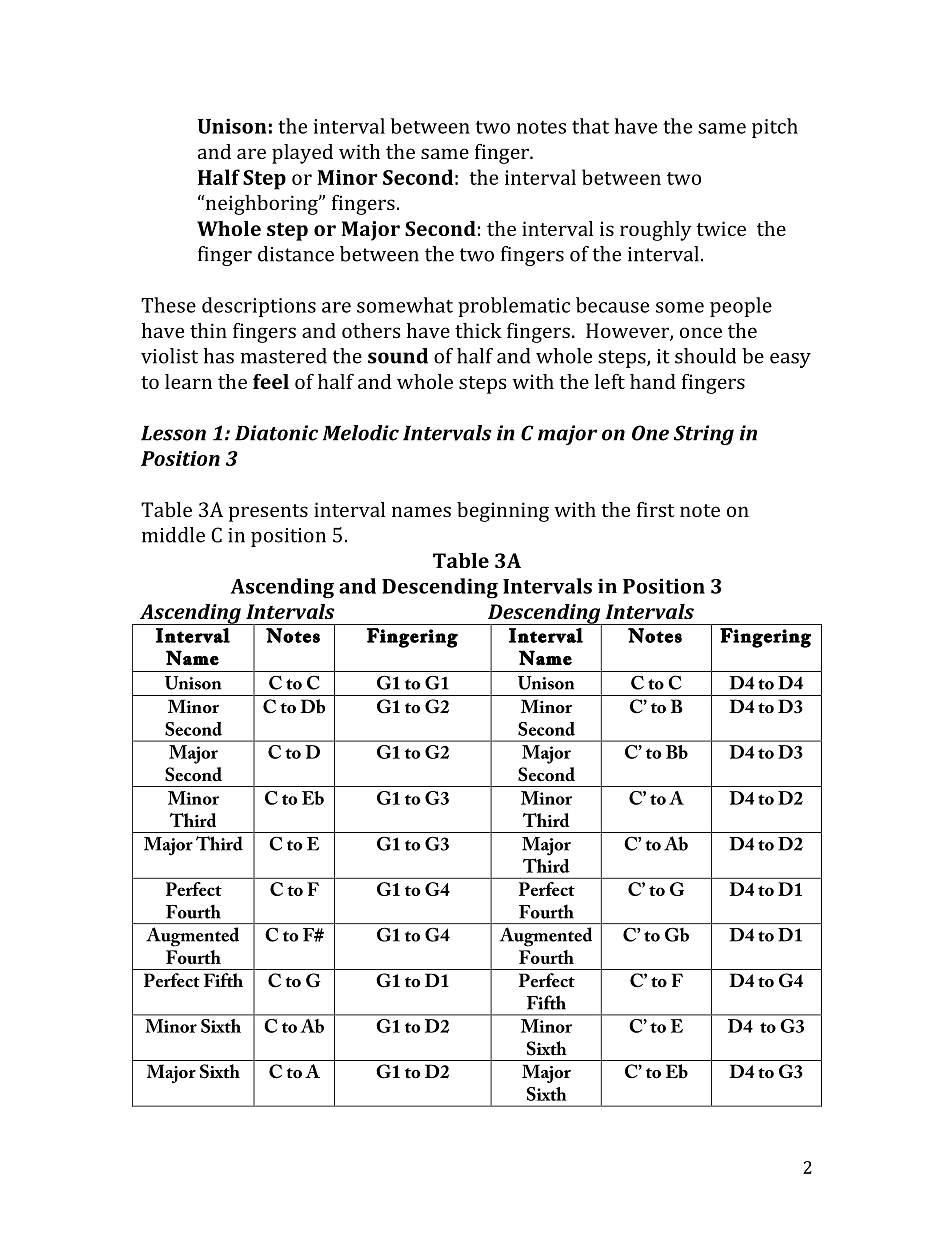 The image size is (952, 1233). What do you see at coordinates (271, 381) in the page?
I see `feel` at bounding box center [271, 381].
